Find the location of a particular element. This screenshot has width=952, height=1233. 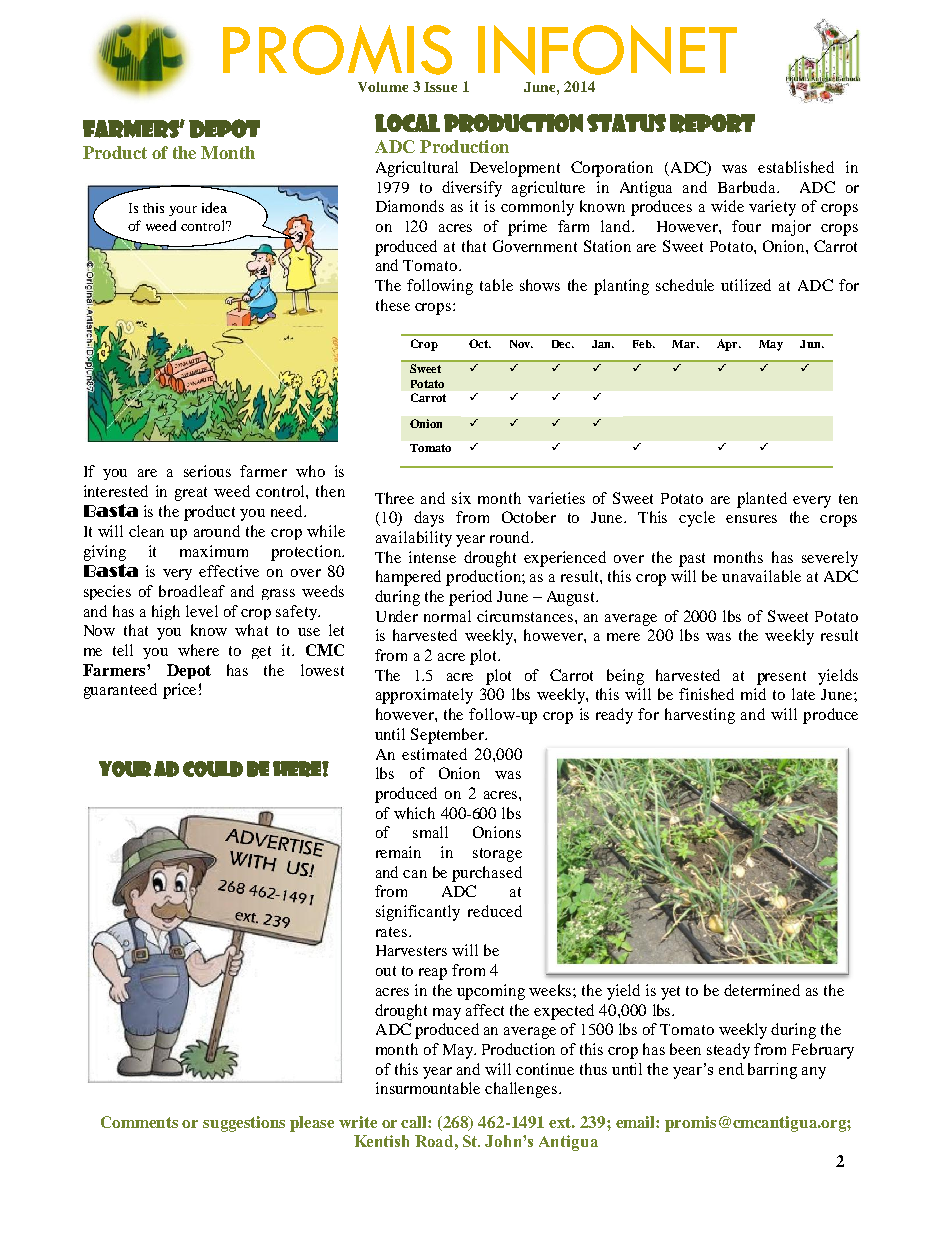

these is located at coordinates (393, 305).
